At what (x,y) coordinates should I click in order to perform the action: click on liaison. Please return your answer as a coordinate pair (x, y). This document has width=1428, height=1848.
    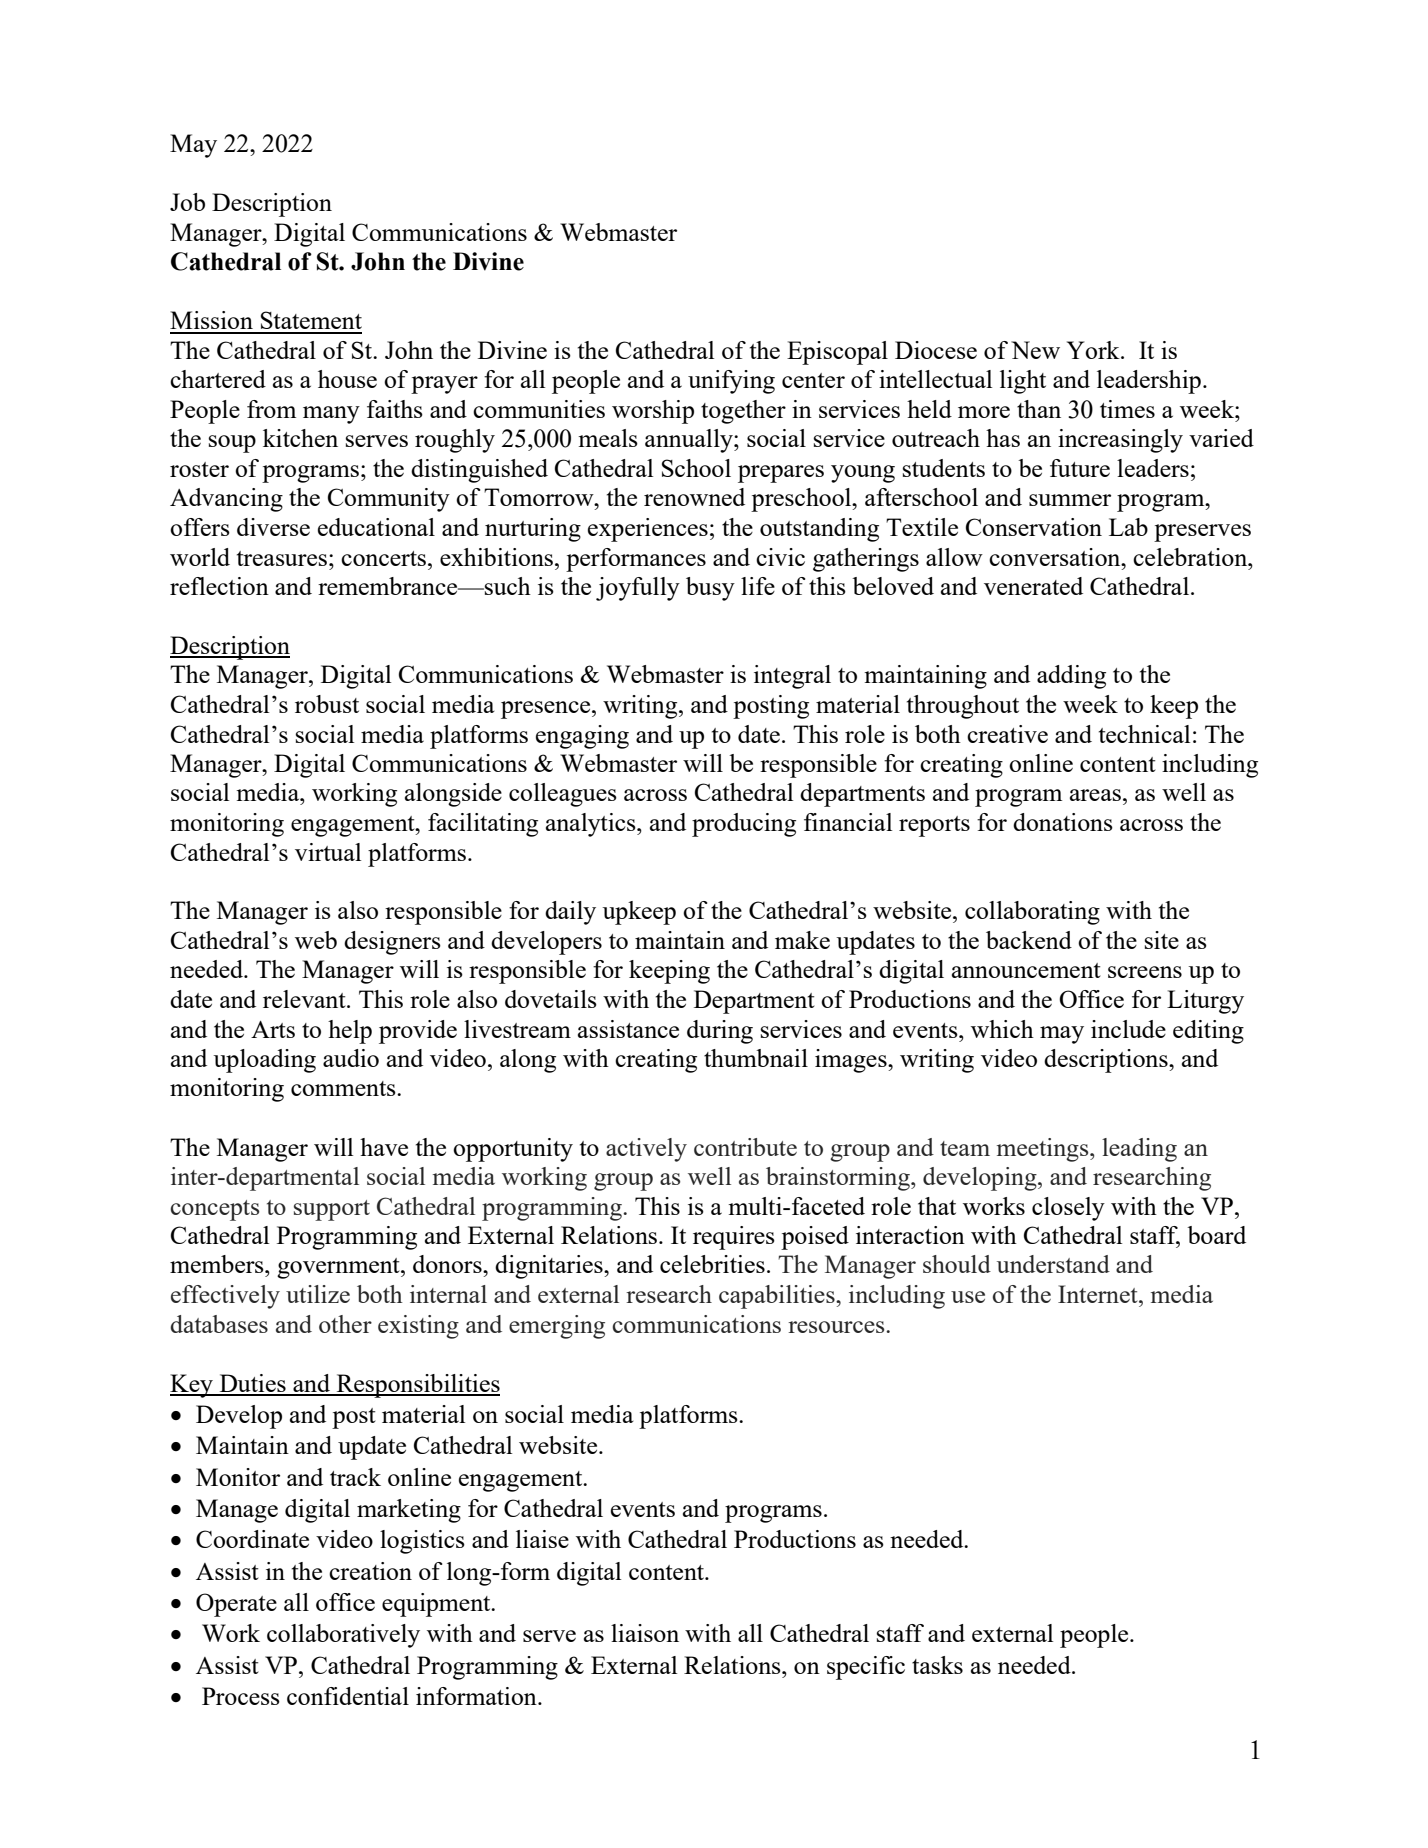
    Looking at the image, I should click on (645, 1633).
